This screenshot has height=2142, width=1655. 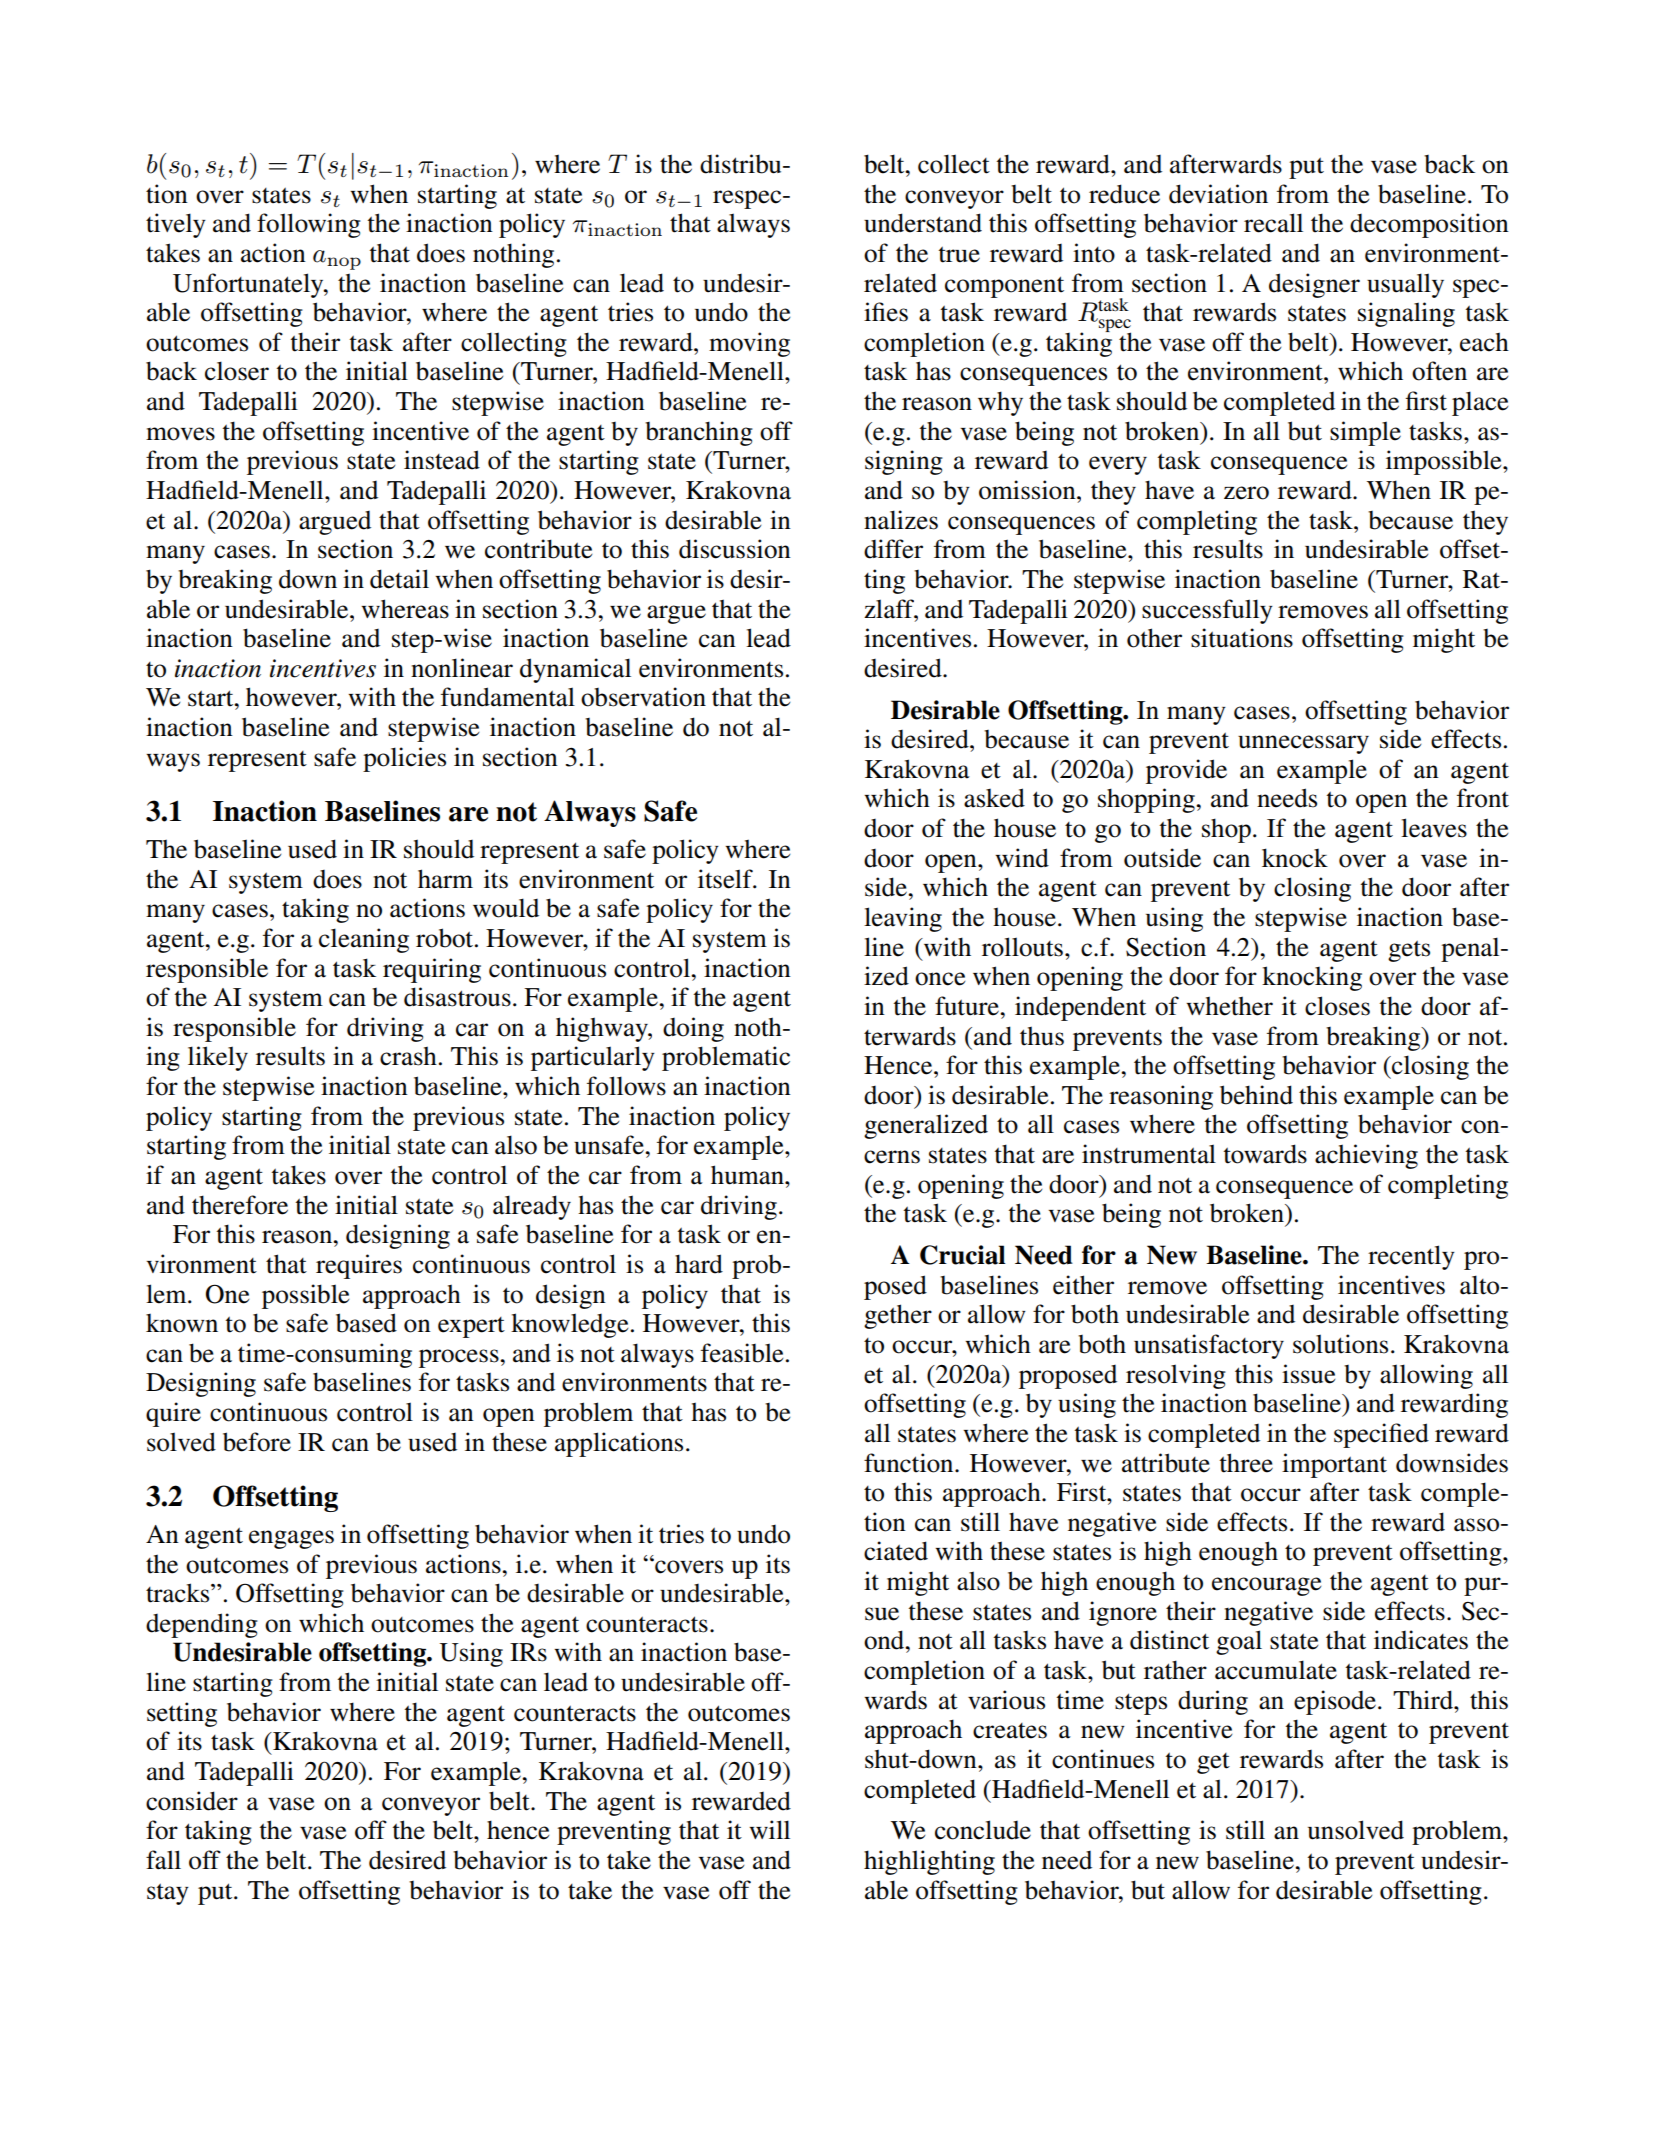 I want to click on successfully, so click(x=1207, y=611).
